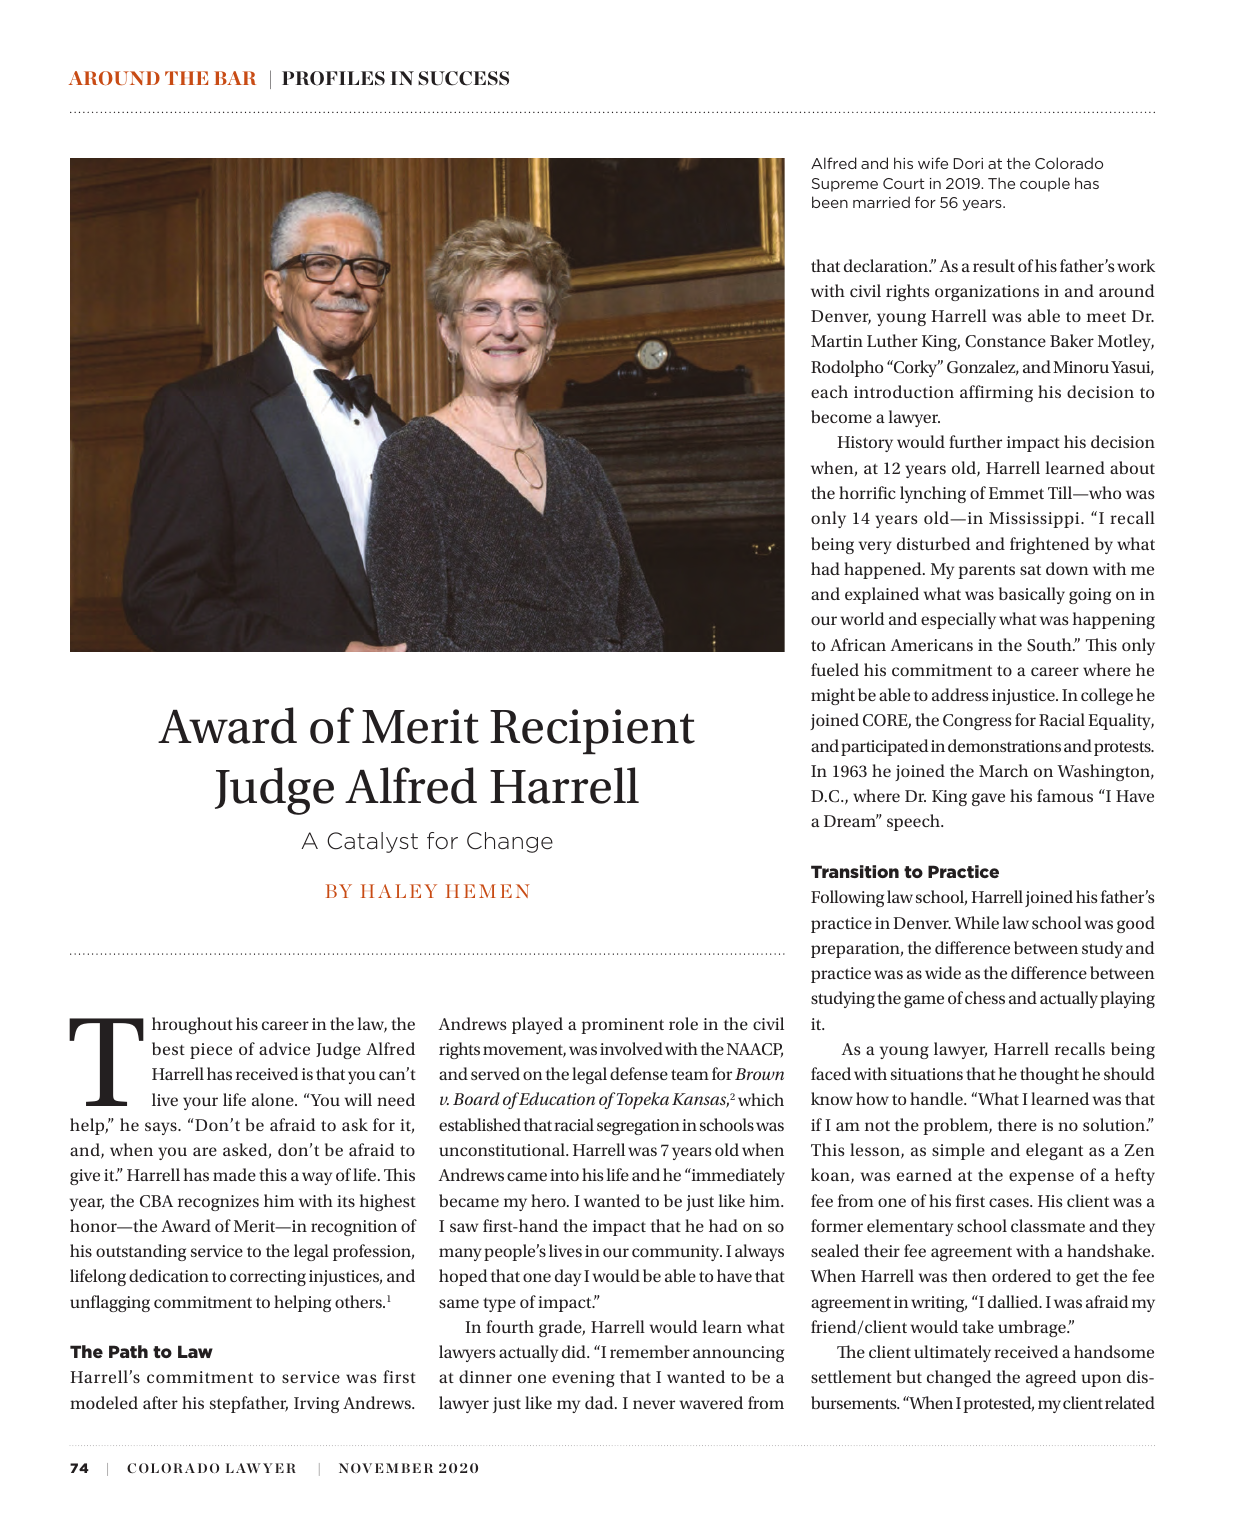 The height and width of the screenshot is (1522, 1260). I want to click on sat, so click(1030, 569).
